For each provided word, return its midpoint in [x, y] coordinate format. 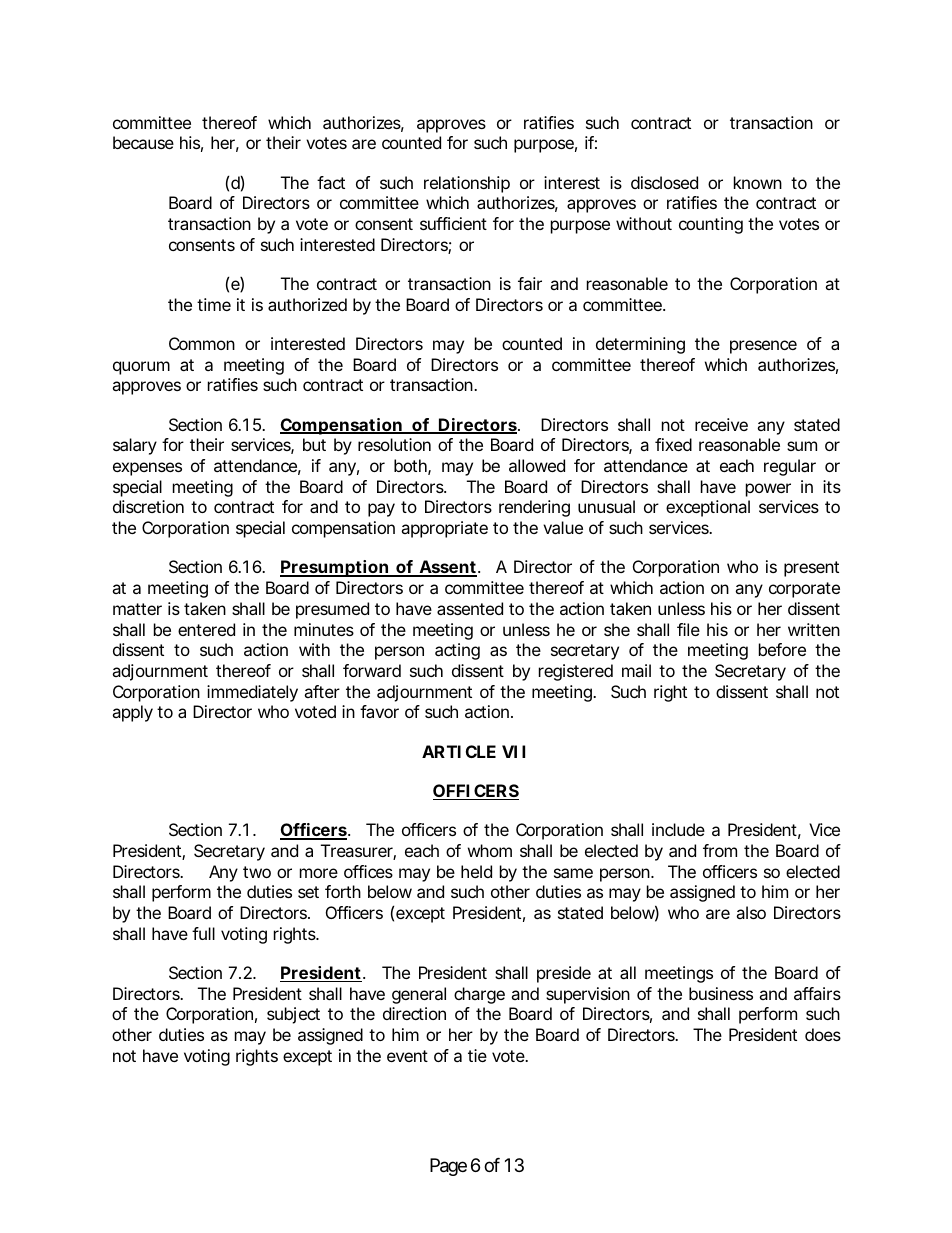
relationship [467, 184]
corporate [804, 590]
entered [206, 629]
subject [293, 1015]
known [758, 182]
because [143, 142]
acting [457, 651]
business [721, 993]
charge [479, 995]
